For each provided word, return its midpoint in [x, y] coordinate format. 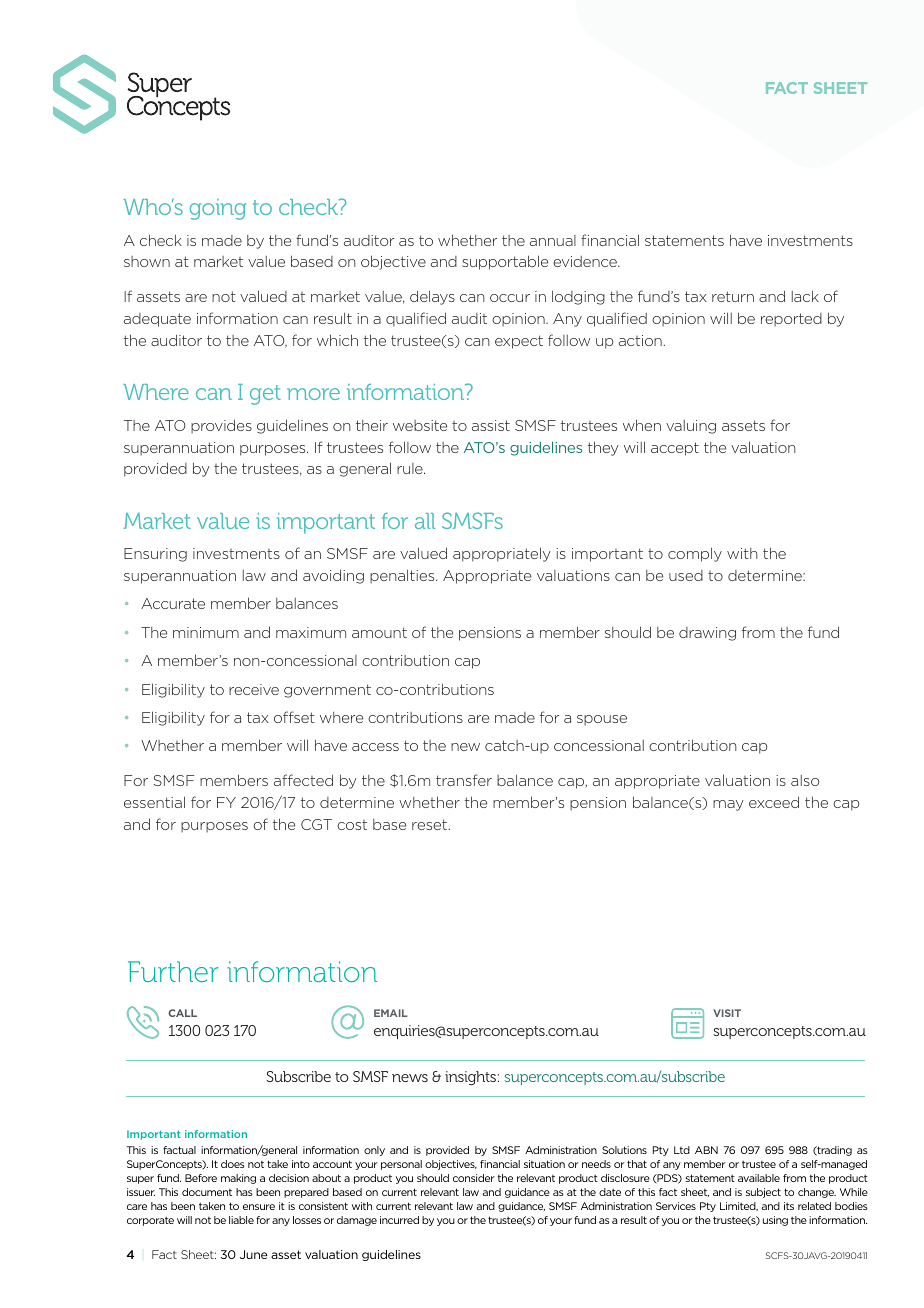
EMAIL [391, 1013]
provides [221, 426]
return [733, 296]
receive [254, 689]
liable [241, 1220]
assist [491, 425]
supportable [505, 262]
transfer [464, 780]
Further [173, 971]
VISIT [727, 1013]
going [218, 209]
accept [675, 449]
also [805, 780]
